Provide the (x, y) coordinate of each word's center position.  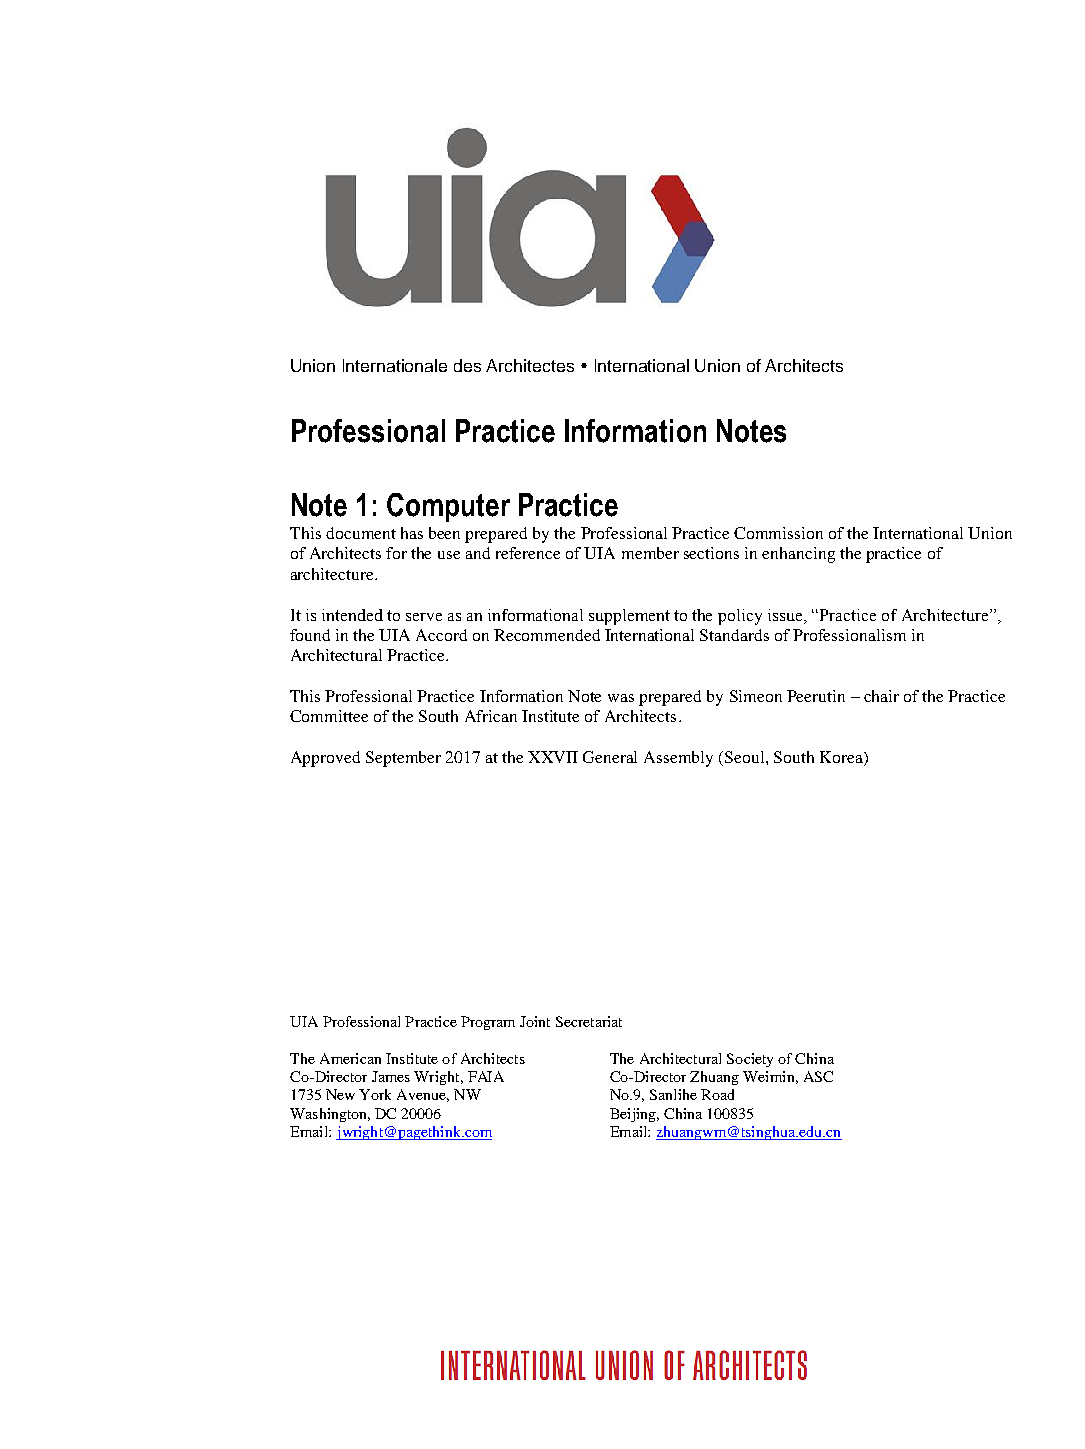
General (610, 757)
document (361, 533)
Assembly (678, 759)
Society (750, 1060)
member (650, 553)
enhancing (798, 555)
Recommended (547, 635)
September (403, 759)
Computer (448, 507)
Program (488, 1023)
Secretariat (589, 1021)
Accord (441, 635)
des (467, 365)
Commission (778, 533)
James (391, 1076)
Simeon (756, 696)
